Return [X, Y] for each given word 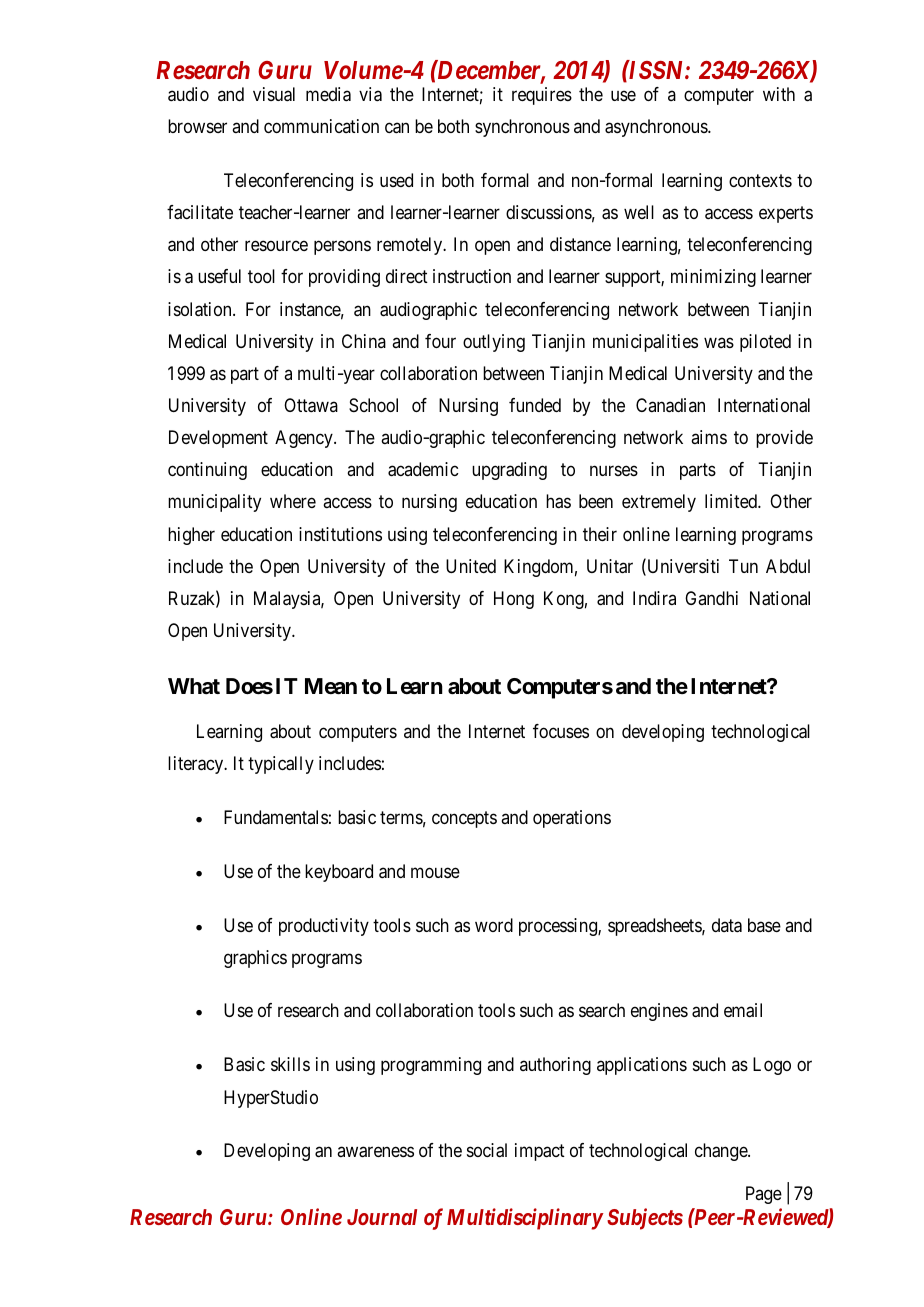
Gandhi [711, 598]
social [487, 1150]
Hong [514, 600]
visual [274, 94]
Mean [331, 686]
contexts [760, 180]
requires [542, 96]
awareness [375, 1152]
